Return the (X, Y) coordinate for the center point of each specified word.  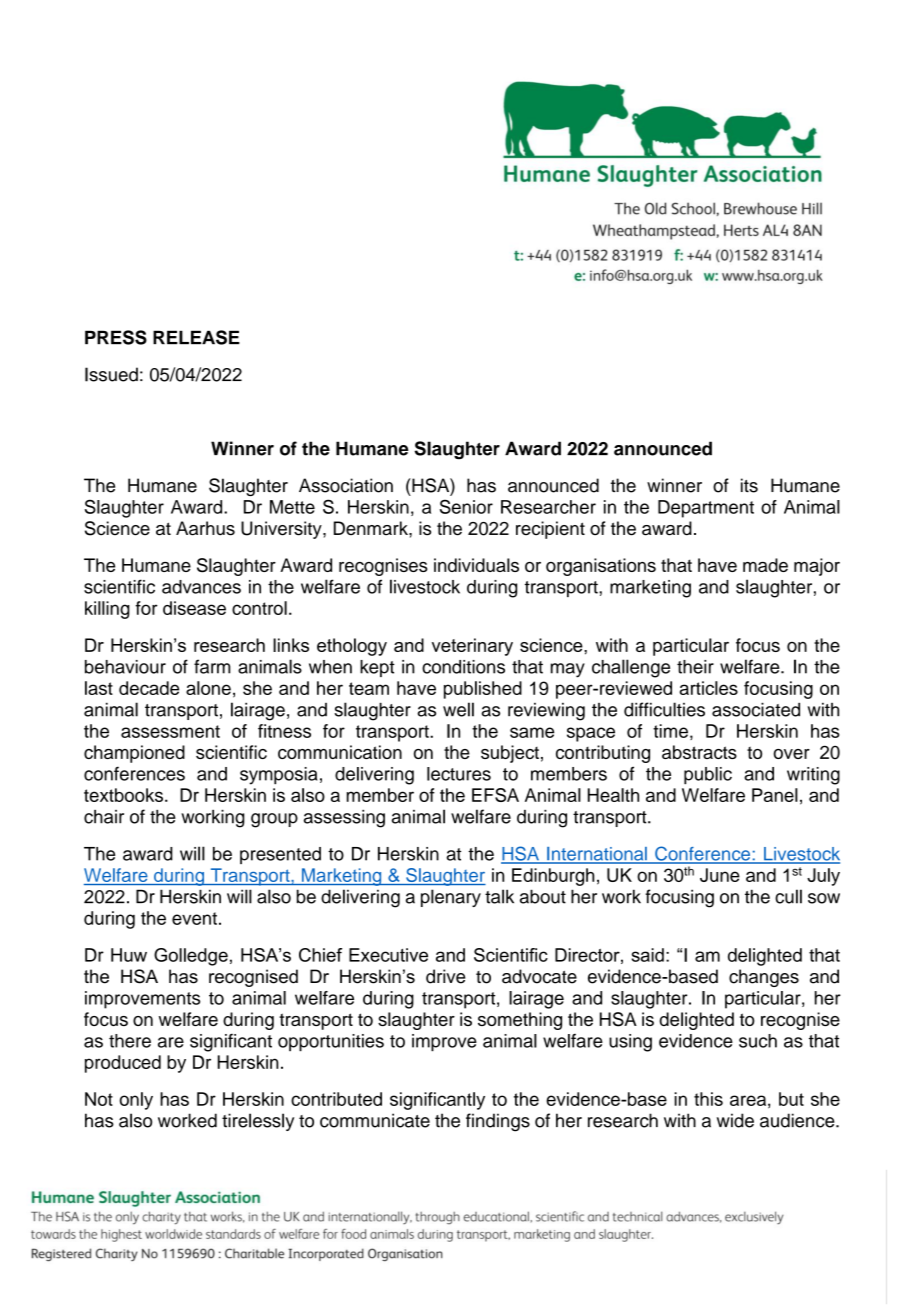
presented (280, 855)
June (720, 875)
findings (498, 1122)
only (136, 1101)
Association (346, 485)
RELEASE (196, 337)
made (765, 565)
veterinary (472, 647)
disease (194, 608)
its (749, 485)
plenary (451, 898)
